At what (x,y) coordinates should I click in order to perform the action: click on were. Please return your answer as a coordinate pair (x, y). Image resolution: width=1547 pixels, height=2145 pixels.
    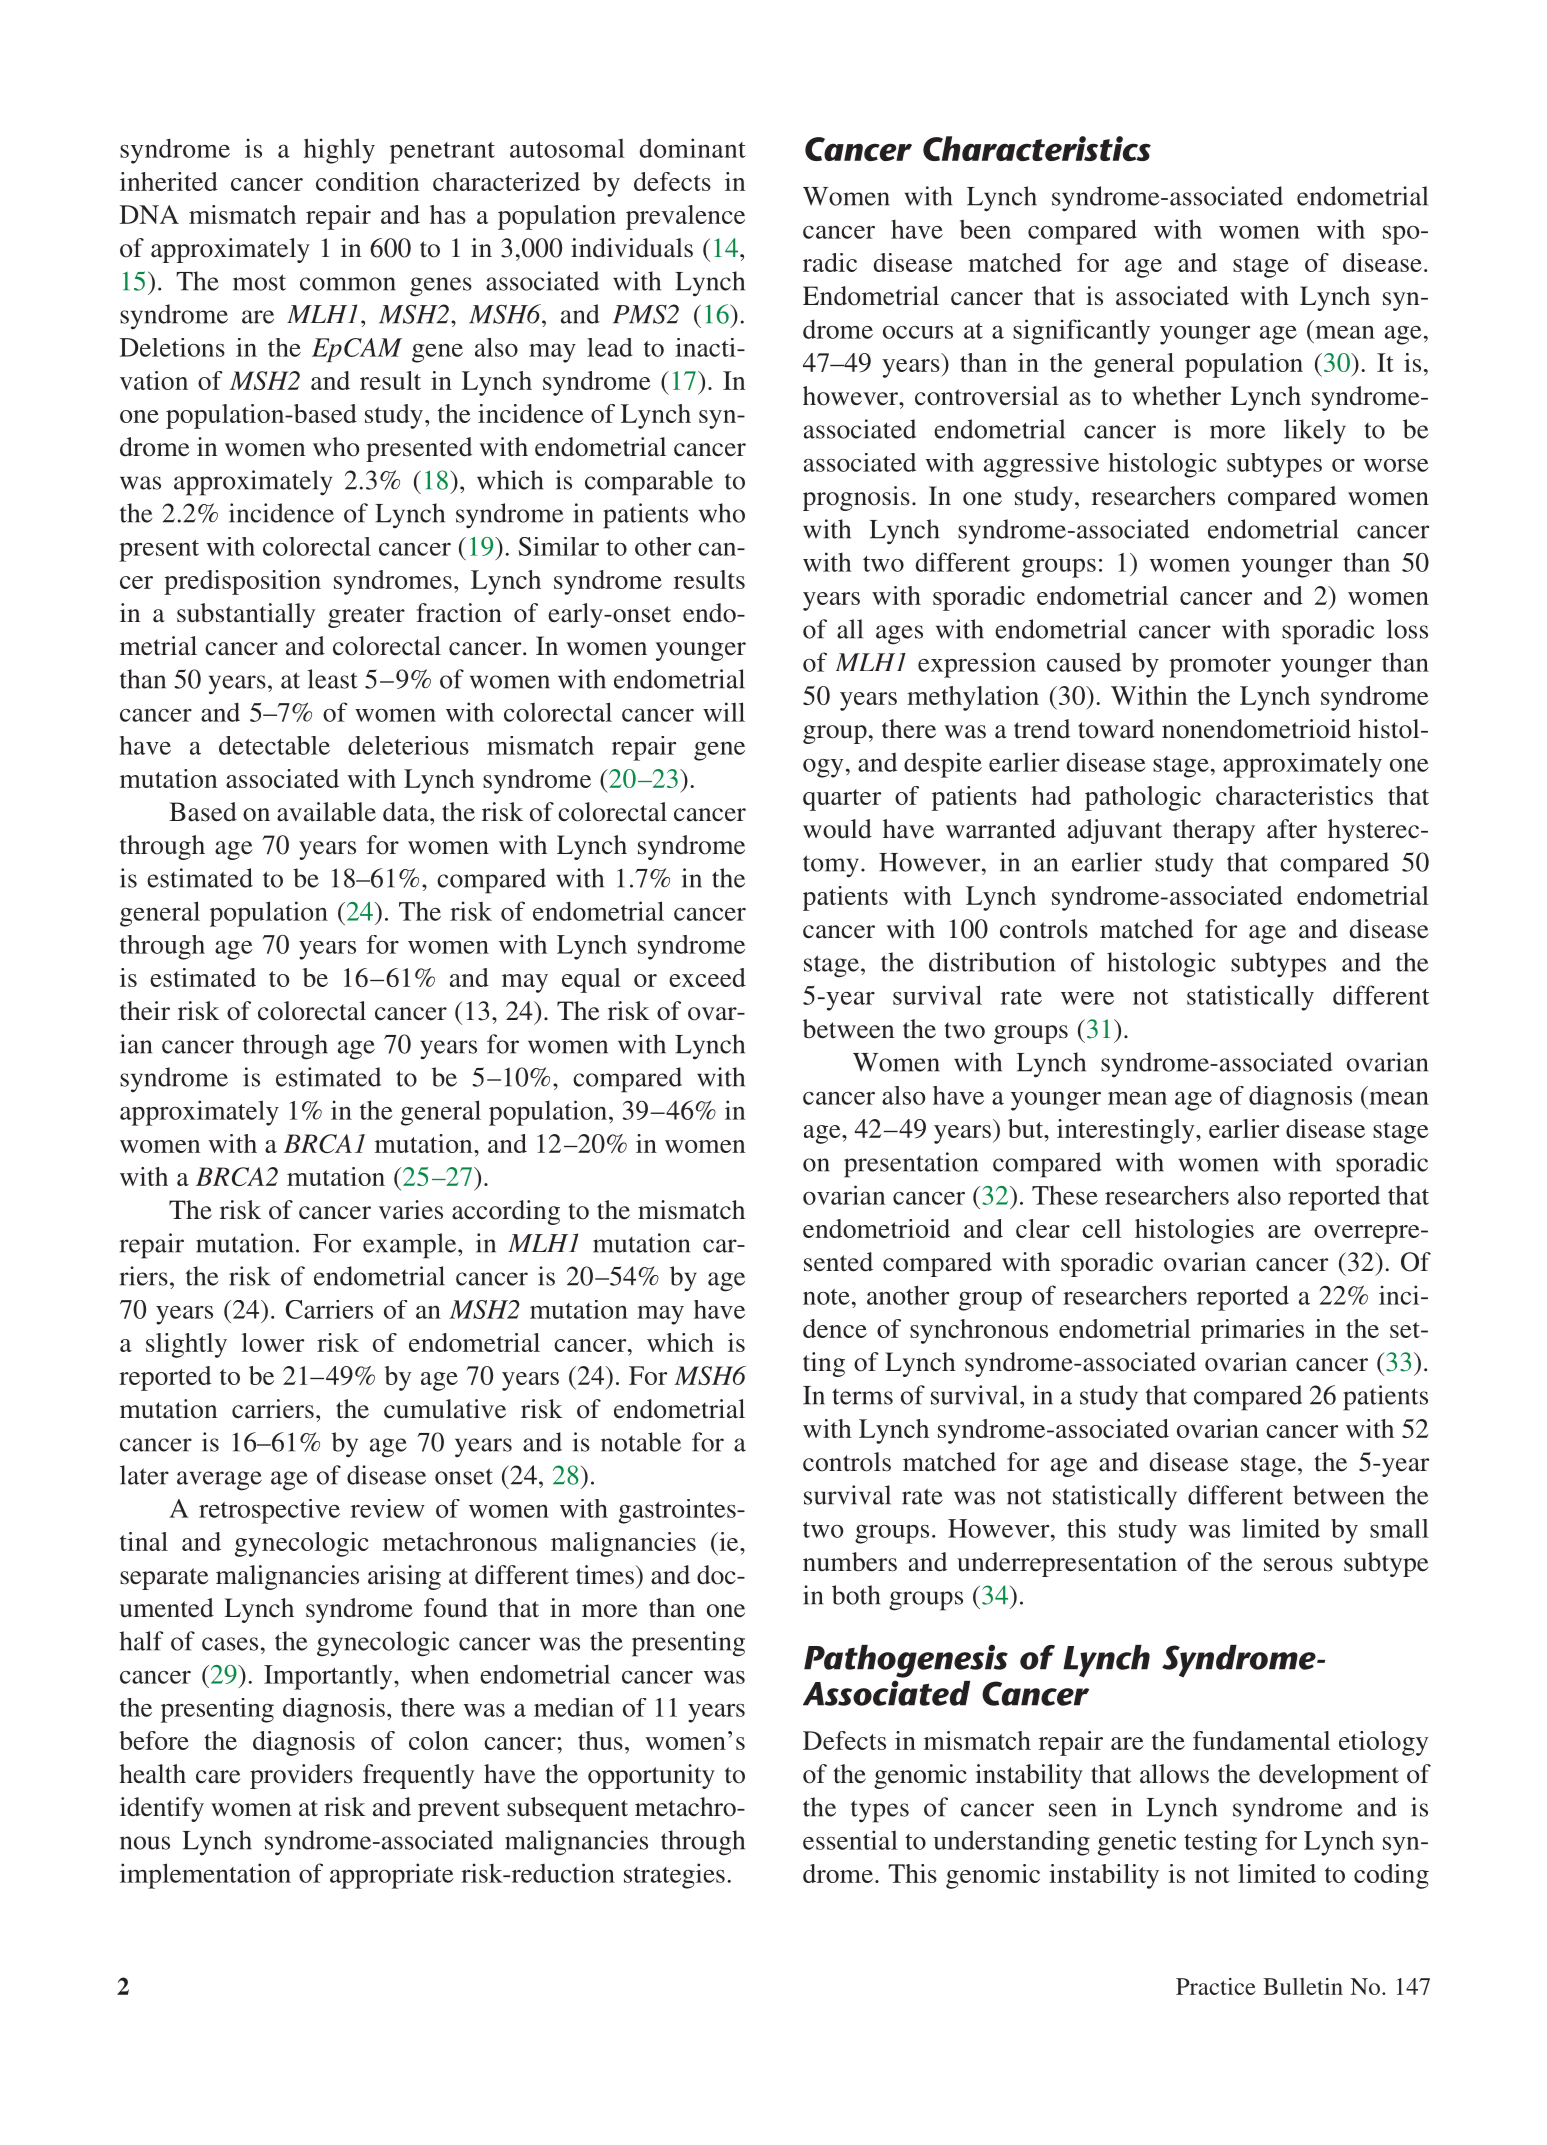
    Looking at the image, I should click on (1087, 998).
